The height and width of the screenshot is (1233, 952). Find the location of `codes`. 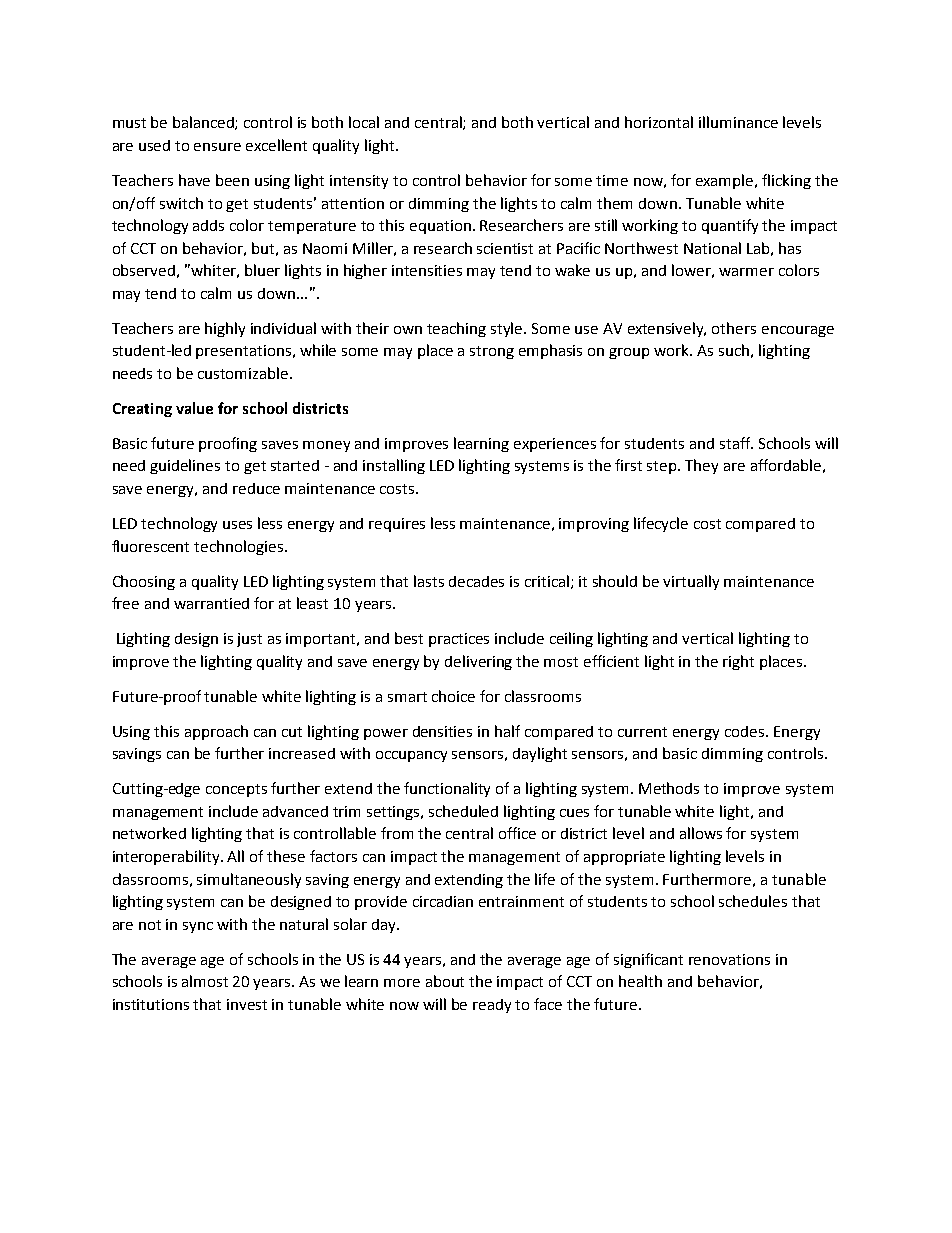

codes is located at coordinates (746, 731).
